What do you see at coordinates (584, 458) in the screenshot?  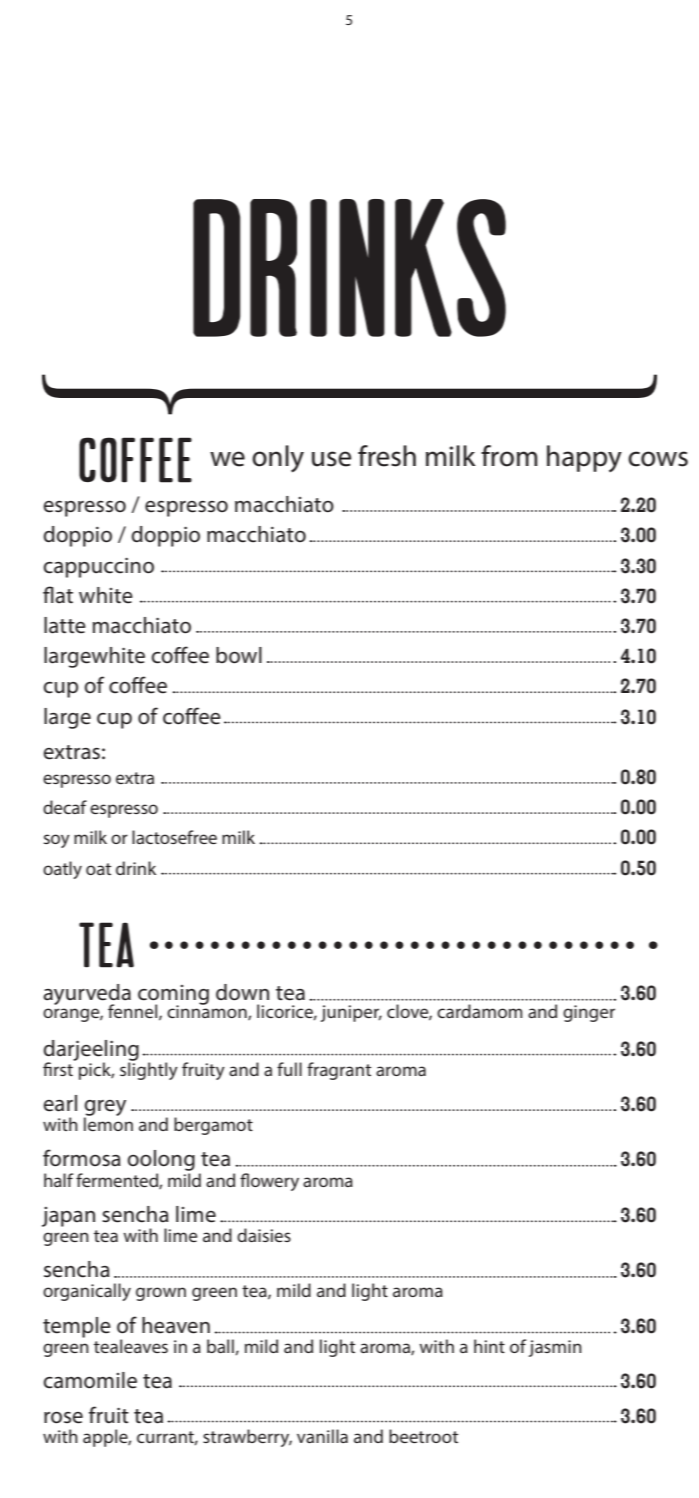 I see `happy` at bounding box center [584, 458].
